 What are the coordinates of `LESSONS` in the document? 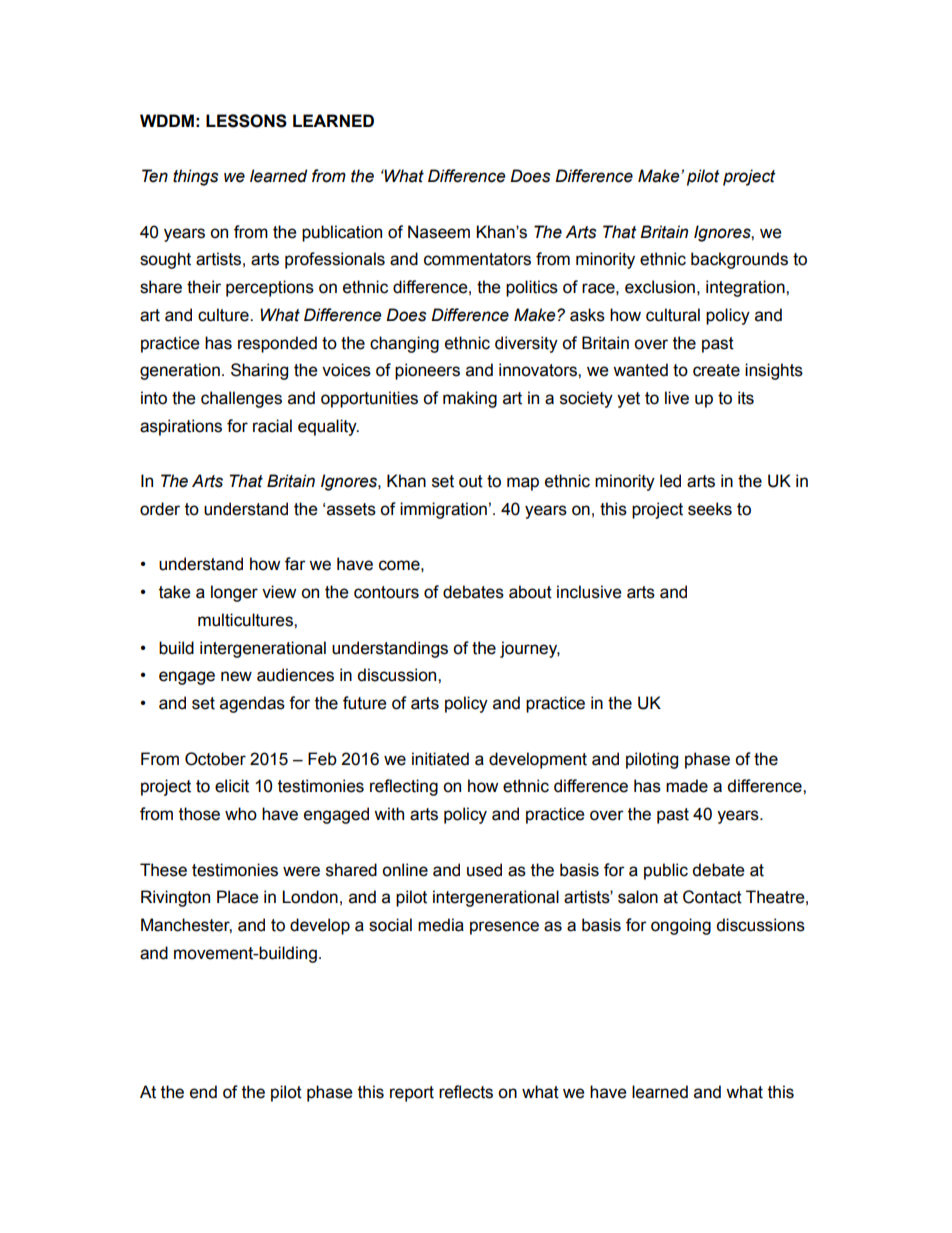 It's located at (246, 121).
